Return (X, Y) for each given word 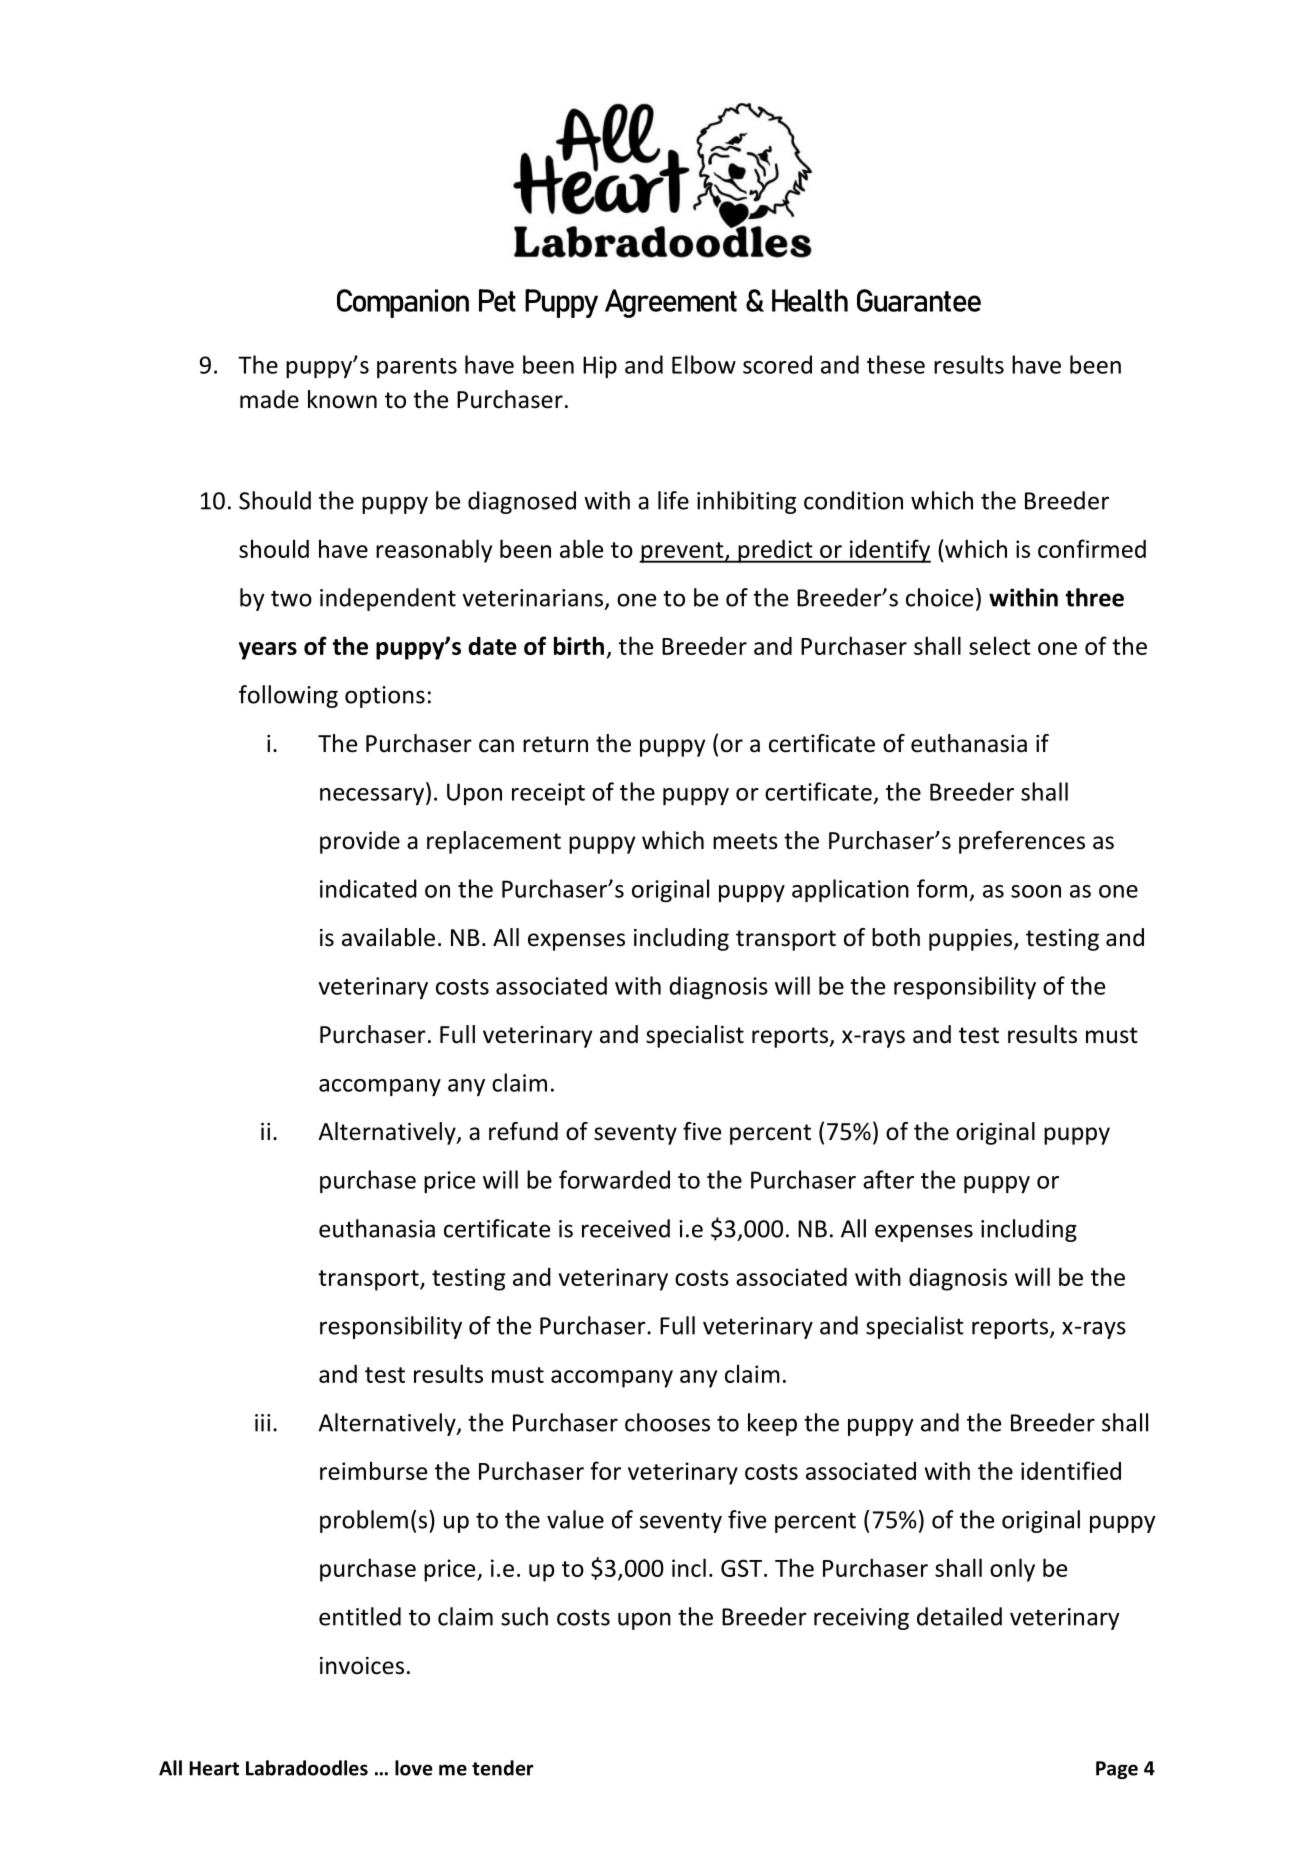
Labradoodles (307, 1768)
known (342, 399)
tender (503, 1768)
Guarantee (919, 300)
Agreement (671, 303)
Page (1117, 1770)
